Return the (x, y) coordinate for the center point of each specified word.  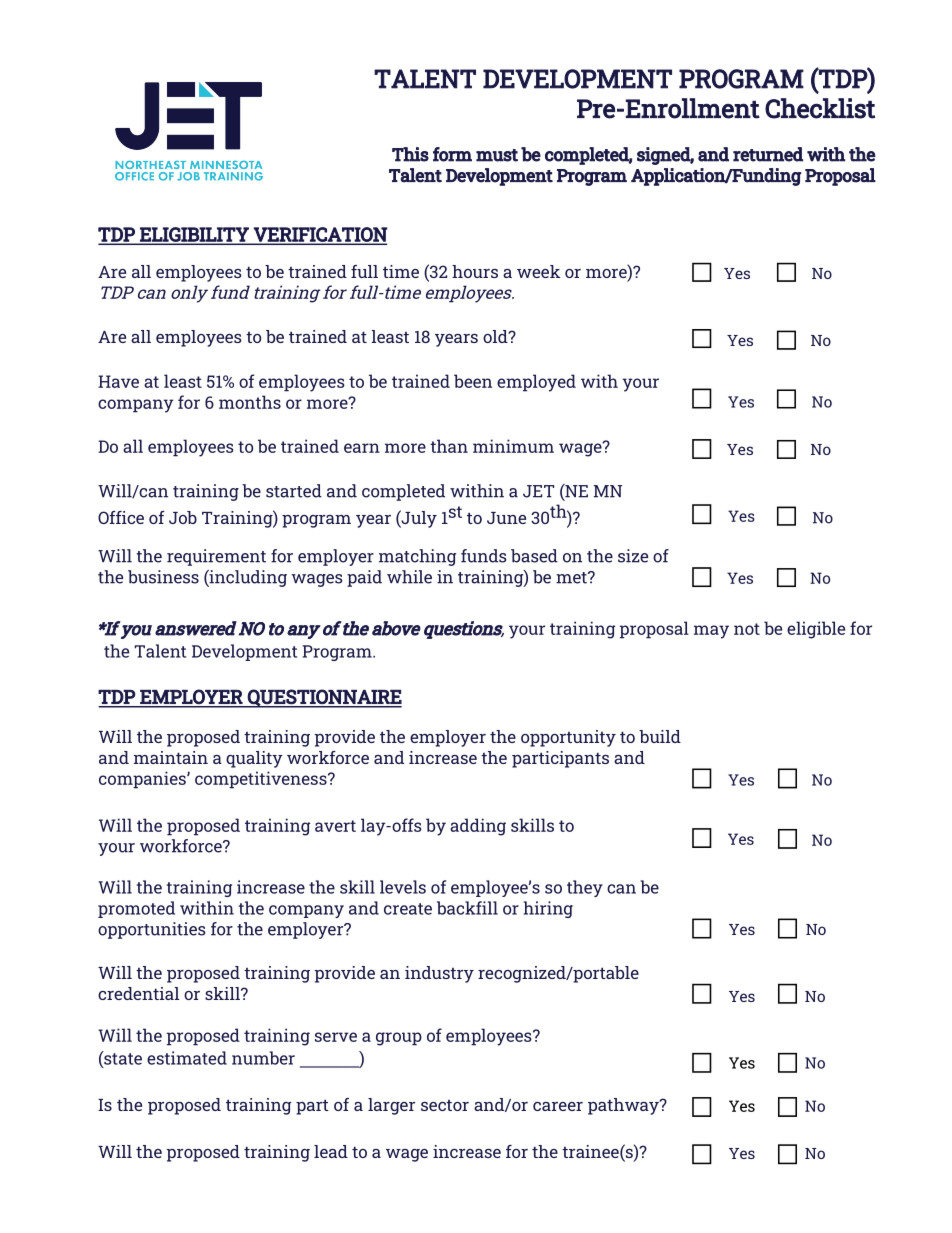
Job (183, 517)
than (449, 446)
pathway (624, 1106)
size (633, 556)
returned (768, 154)
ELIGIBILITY (194, 235)
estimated (187, 1058)
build (660, 736)
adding (478, 827)
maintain (171, 757)
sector (445, 1105)
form (452, 154)
